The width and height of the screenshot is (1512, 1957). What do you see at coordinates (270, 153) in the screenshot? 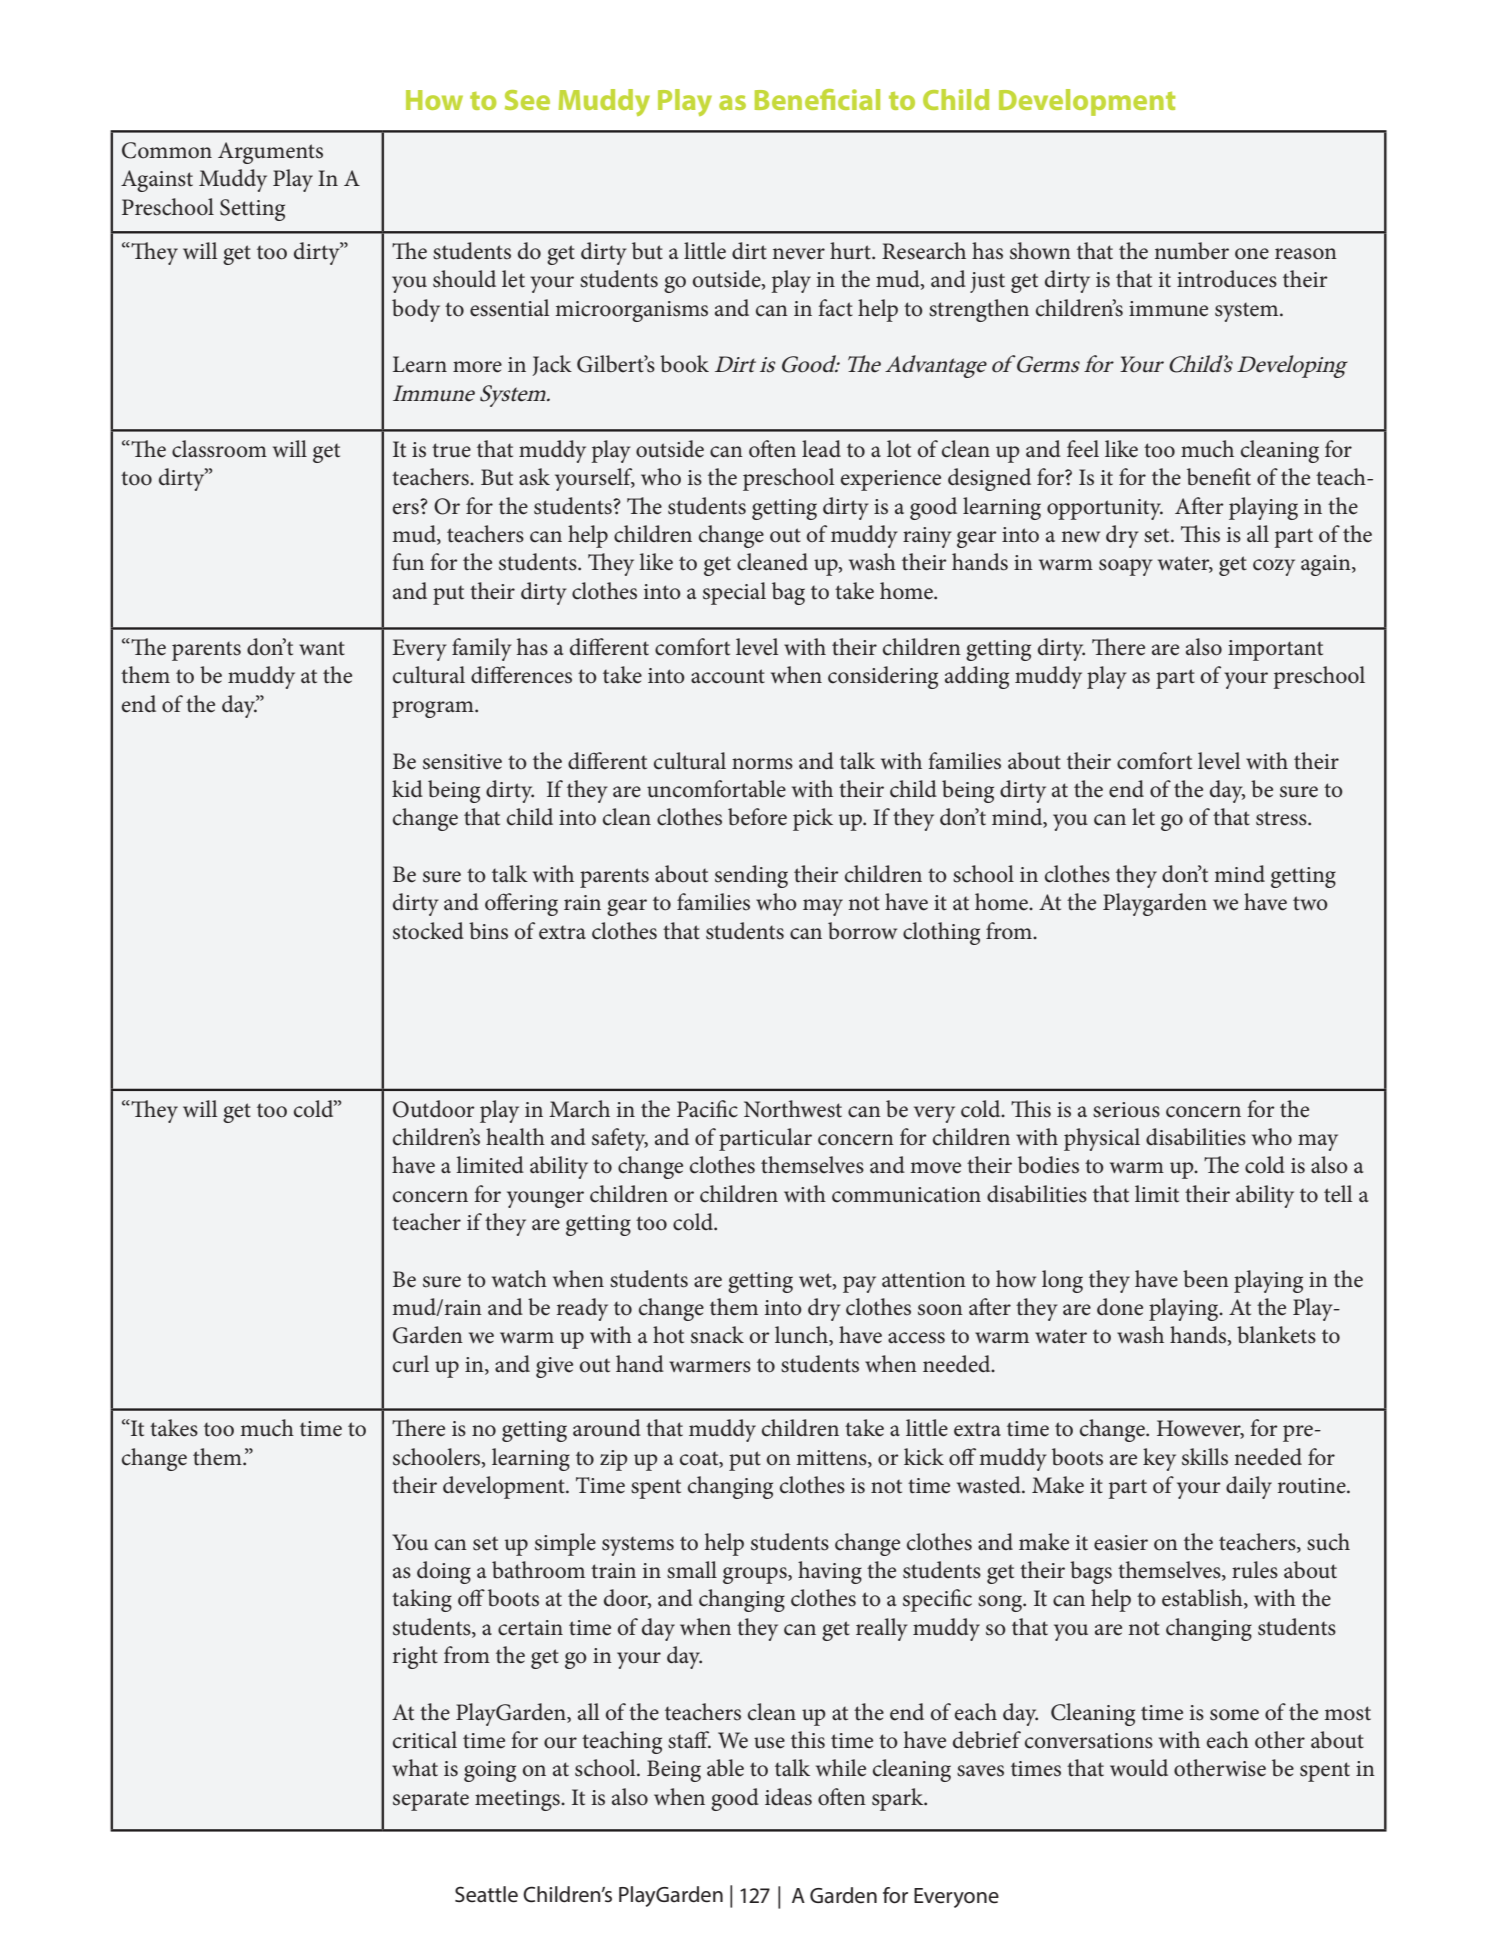
I see `Arguments` at bounding box center [270, 153].
